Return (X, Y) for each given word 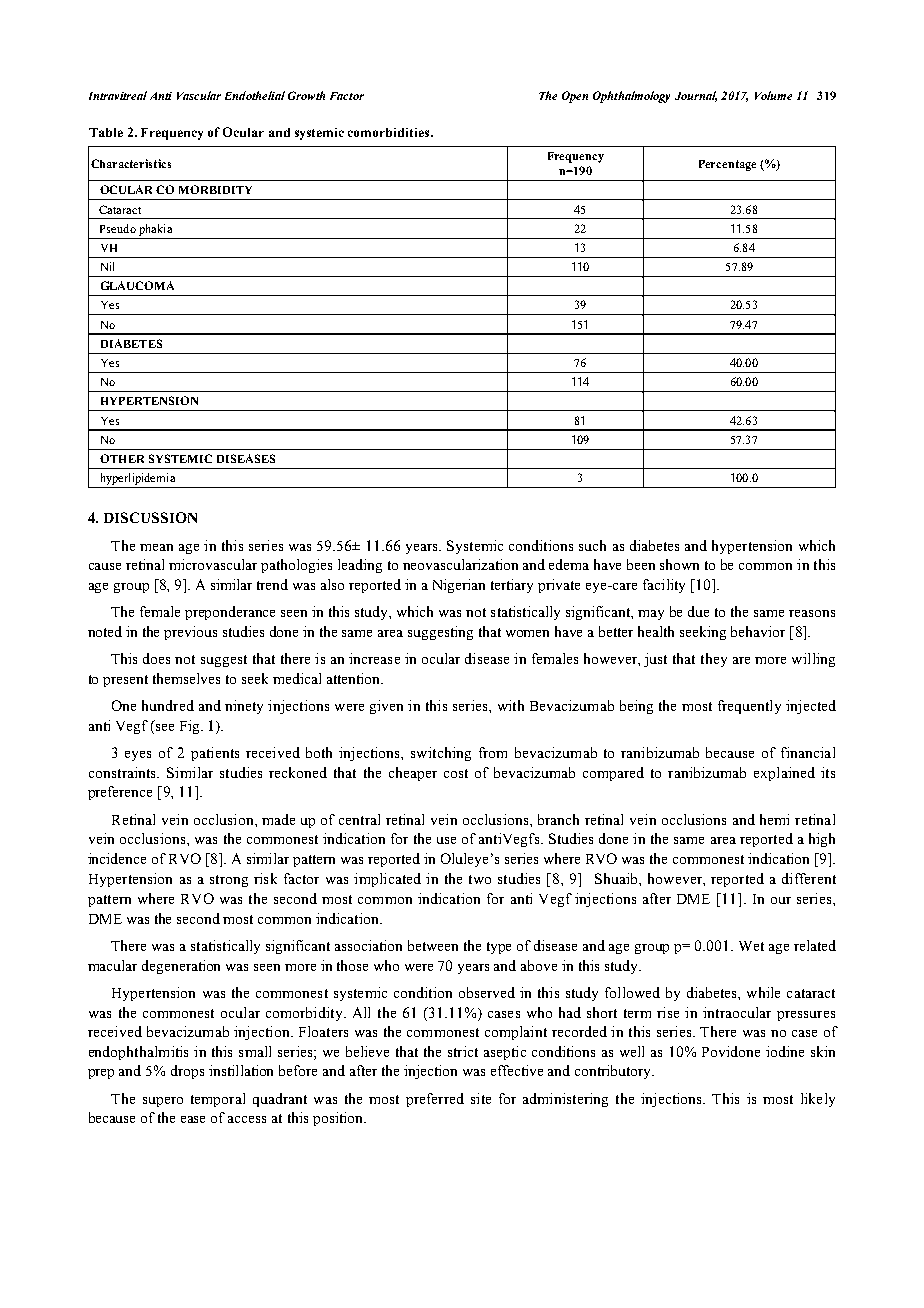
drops (187, 1072)
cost (456, 773)
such (592, 545)
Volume (773, 95)
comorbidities (390, 132)
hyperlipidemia (138, 479)
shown (679, 564)
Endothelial (255, 95)
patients (215, 754)
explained (784, 774)
